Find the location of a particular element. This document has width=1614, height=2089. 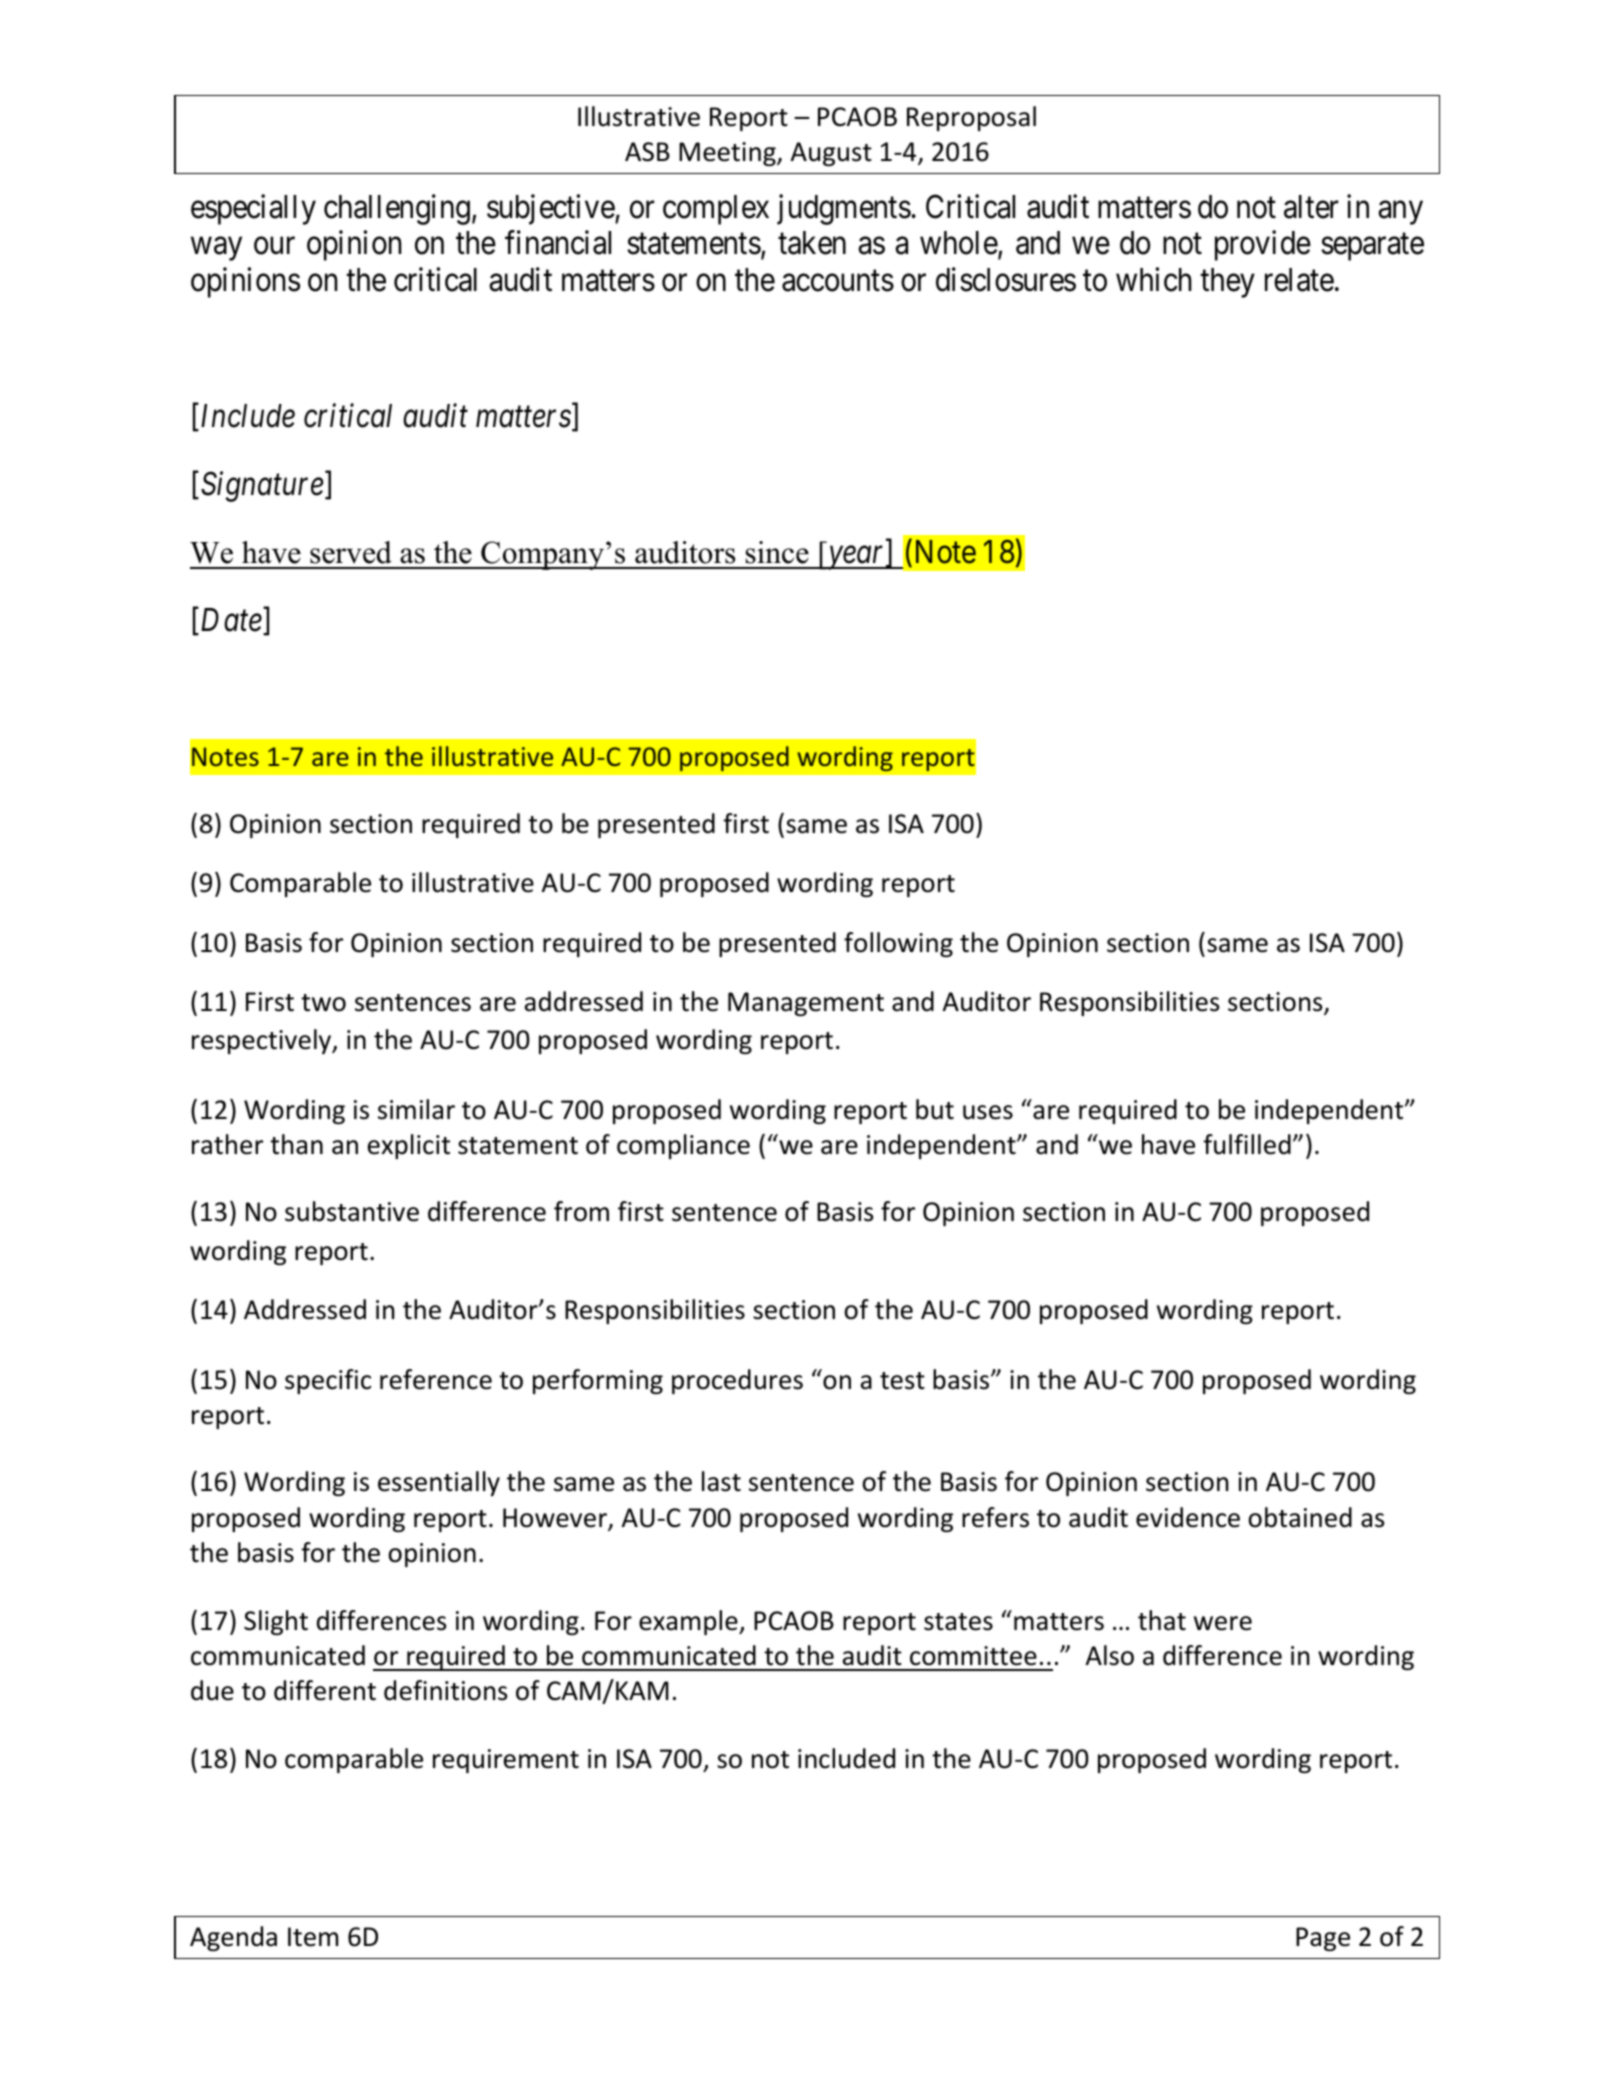

evidence is located at coordinates (1188, 1517).
